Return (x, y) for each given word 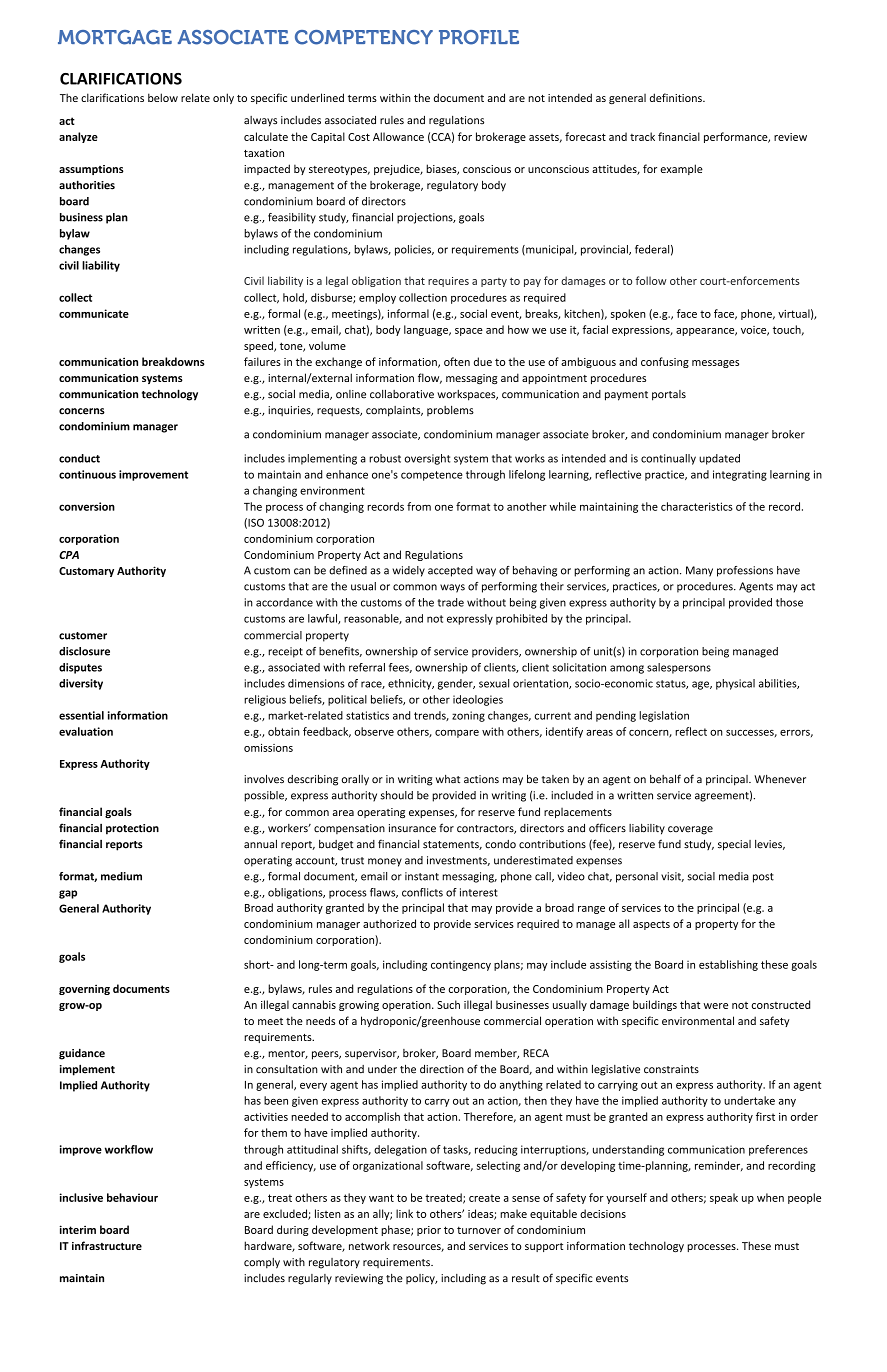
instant (422, 876)
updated (719, 459)
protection (132, 829)
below (163, 97)
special (734, 845)
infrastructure (107, 1245)
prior (429, 1231)
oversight (427, 459)
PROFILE (479, 37)
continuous (87, 474)
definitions (677, 97)
